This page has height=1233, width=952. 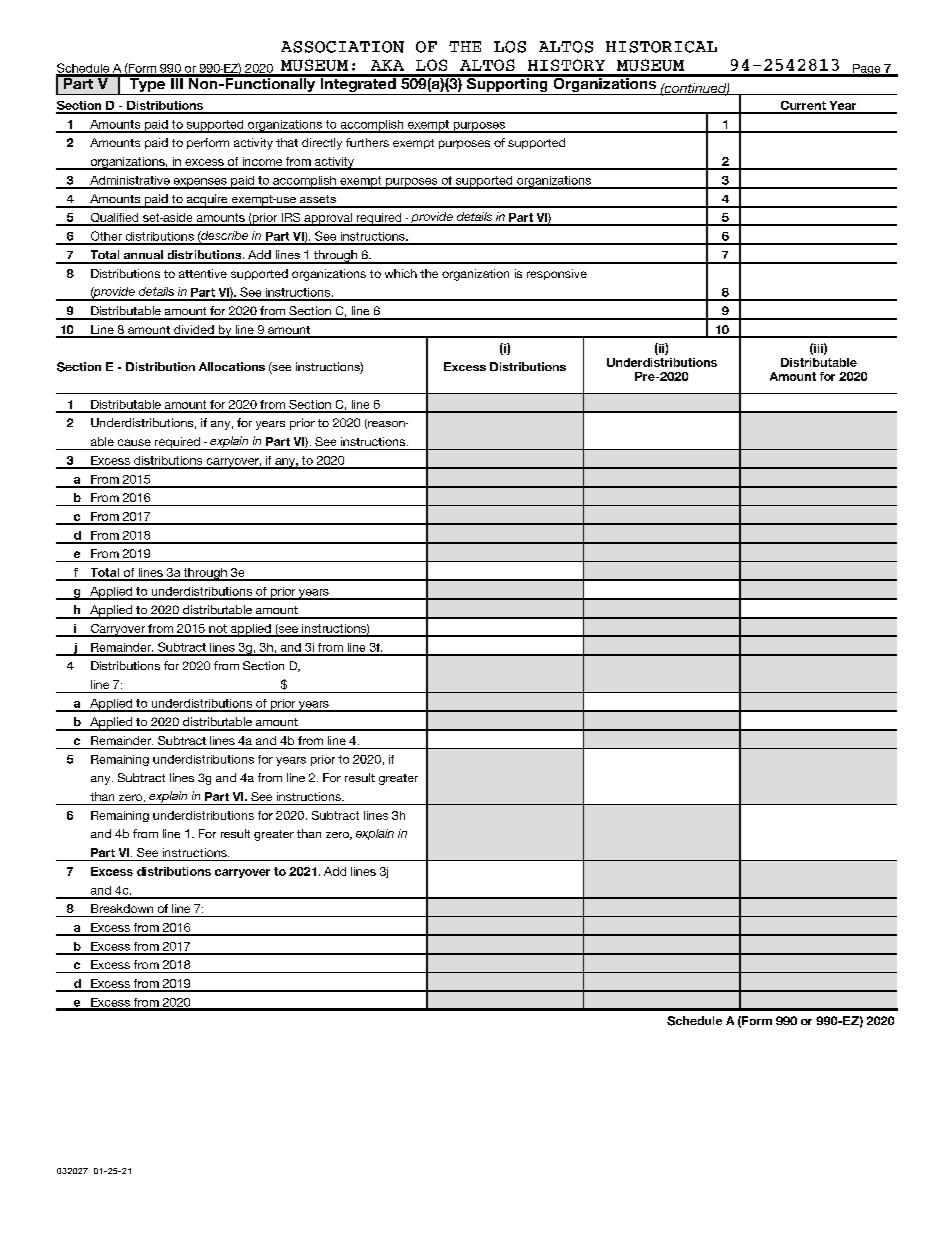 I want to click on attentive, so click(x=203, y=273).
